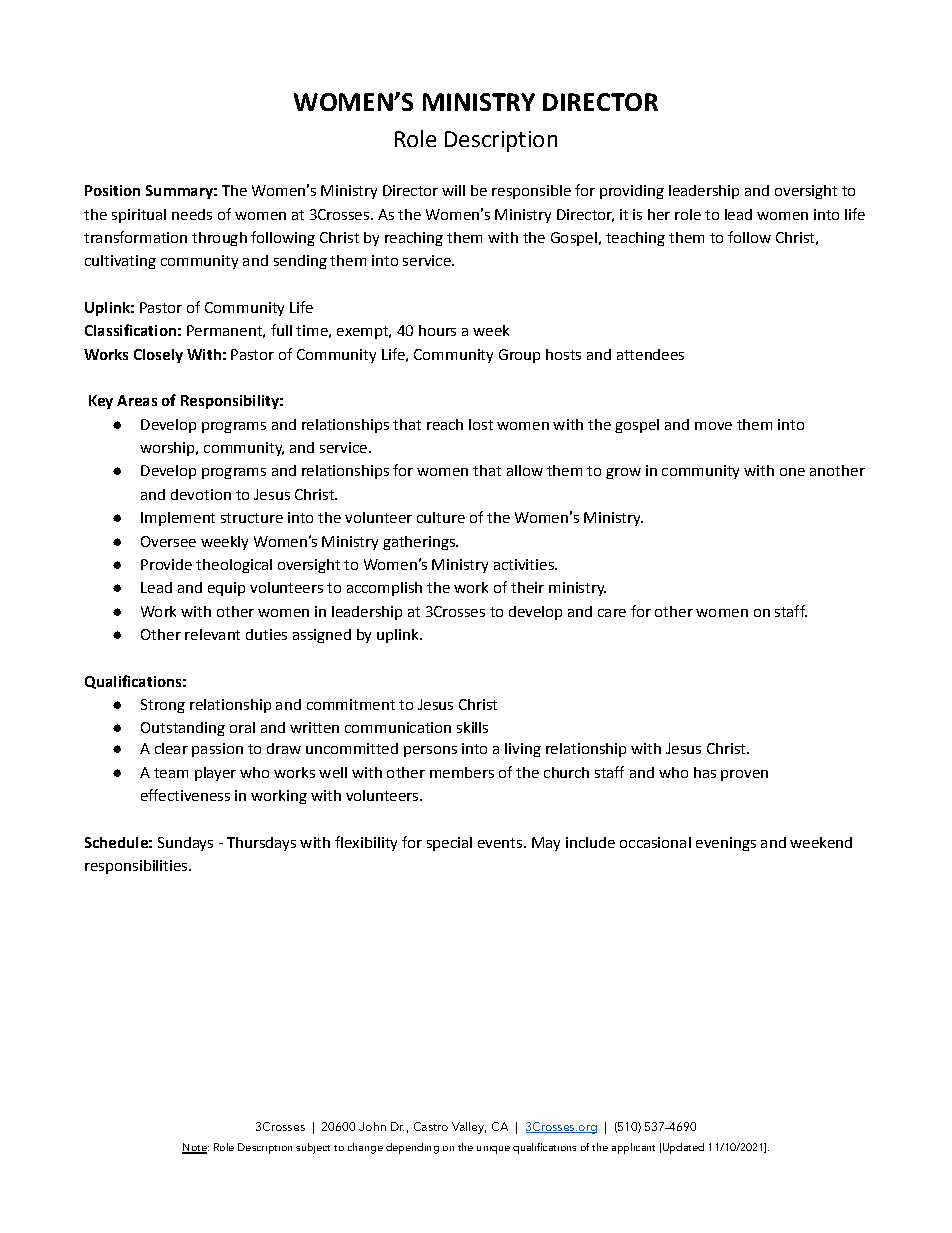 This page has height=1233, width=952. Describe the element at coordinates (441, 517) in the page. I see `culture` at that location.
